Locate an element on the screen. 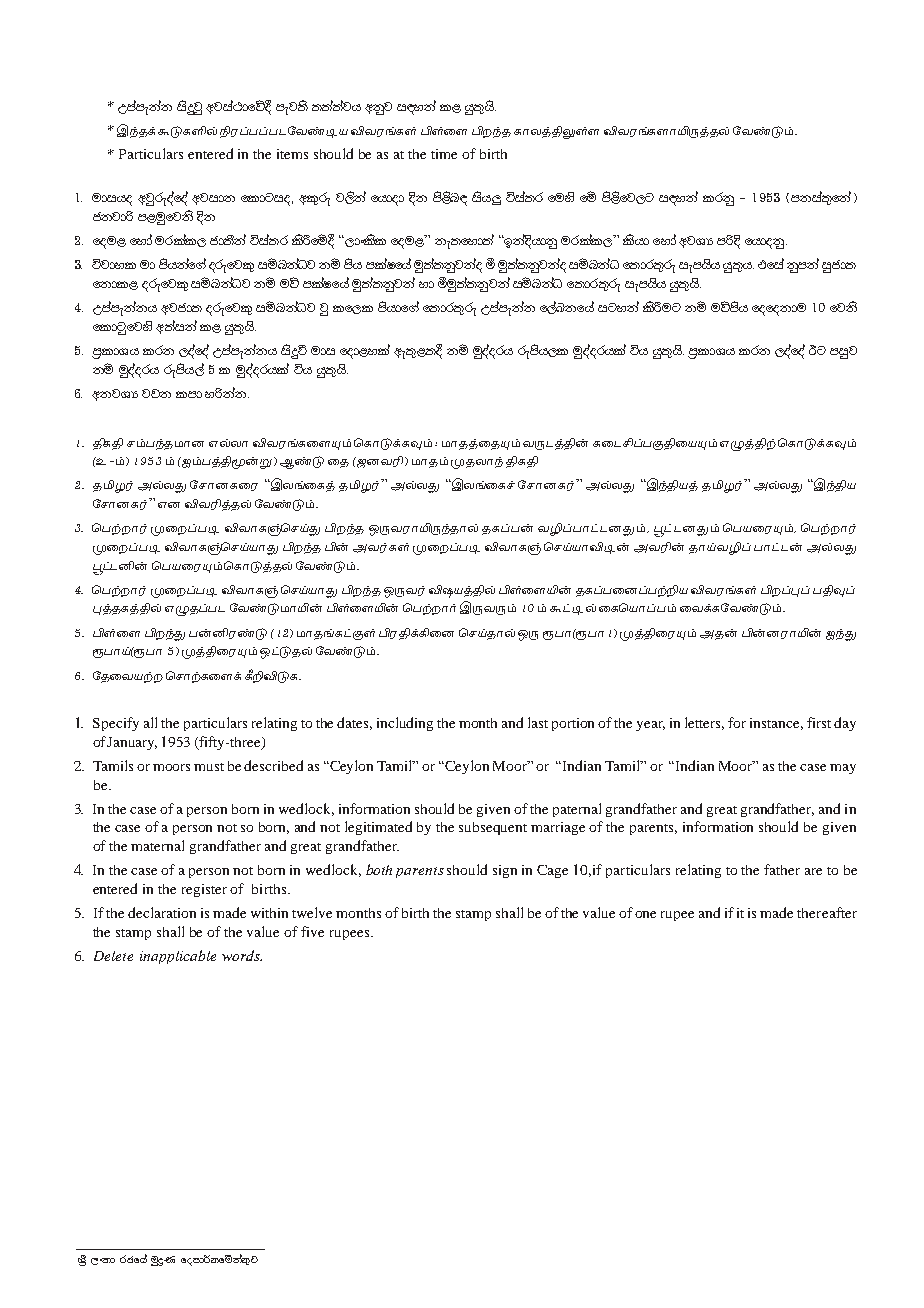  first is located at coordinates (819, 722).
